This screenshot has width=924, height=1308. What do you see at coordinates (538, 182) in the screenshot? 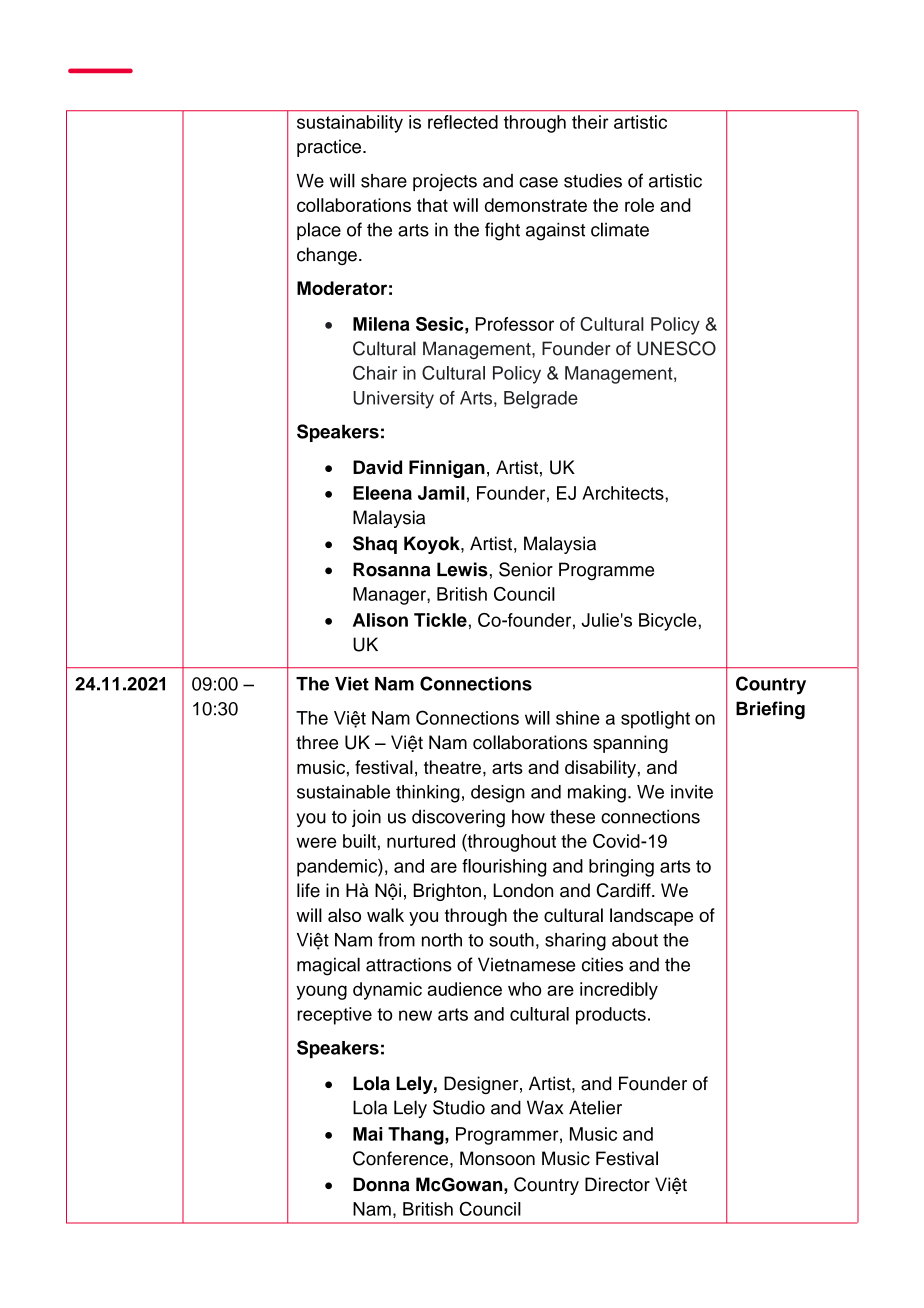
I see `case` at bounding box center [538, 182].
